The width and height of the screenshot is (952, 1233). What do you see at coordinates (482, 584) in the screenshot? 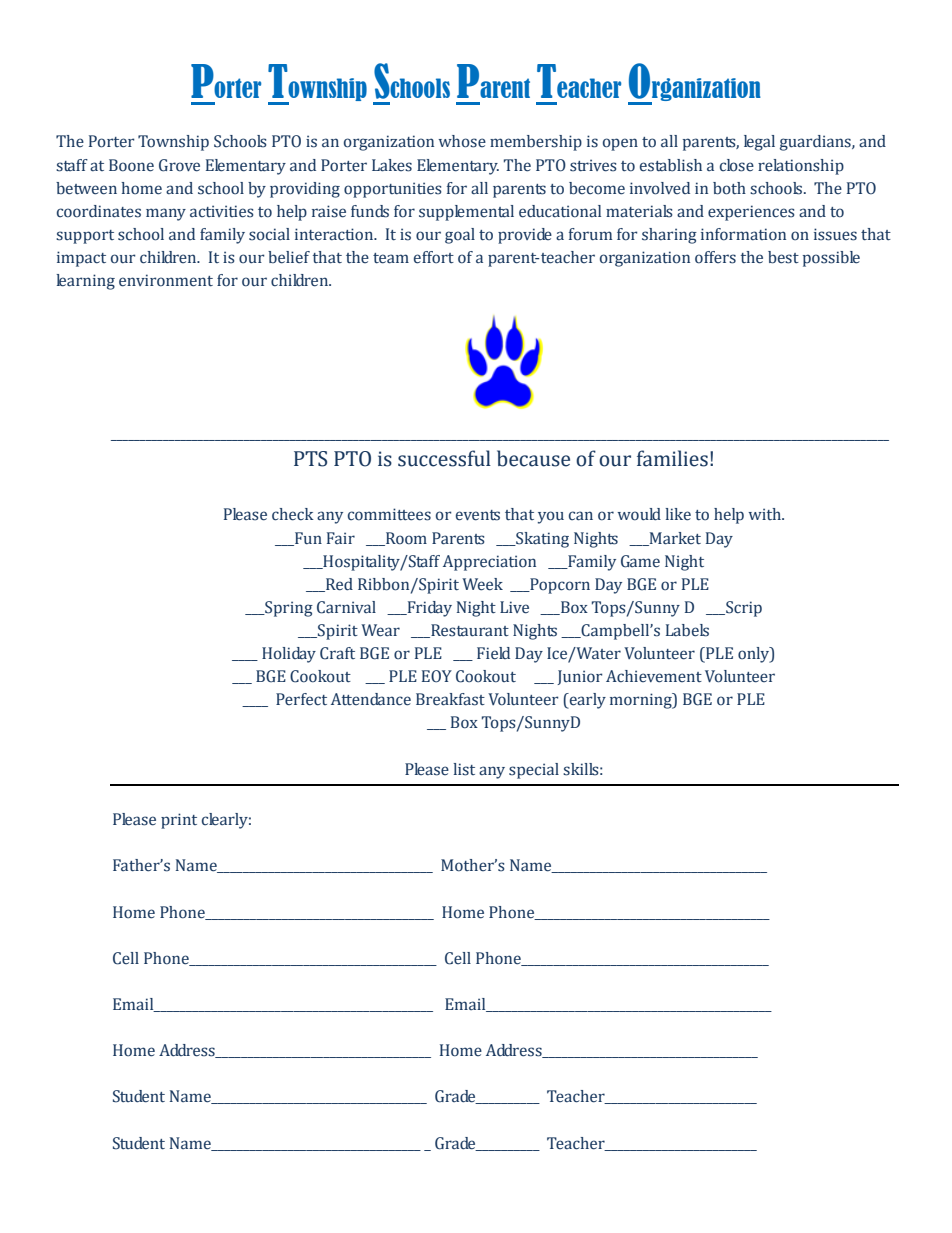
I see `Week` at bounding box center [482, 584].
